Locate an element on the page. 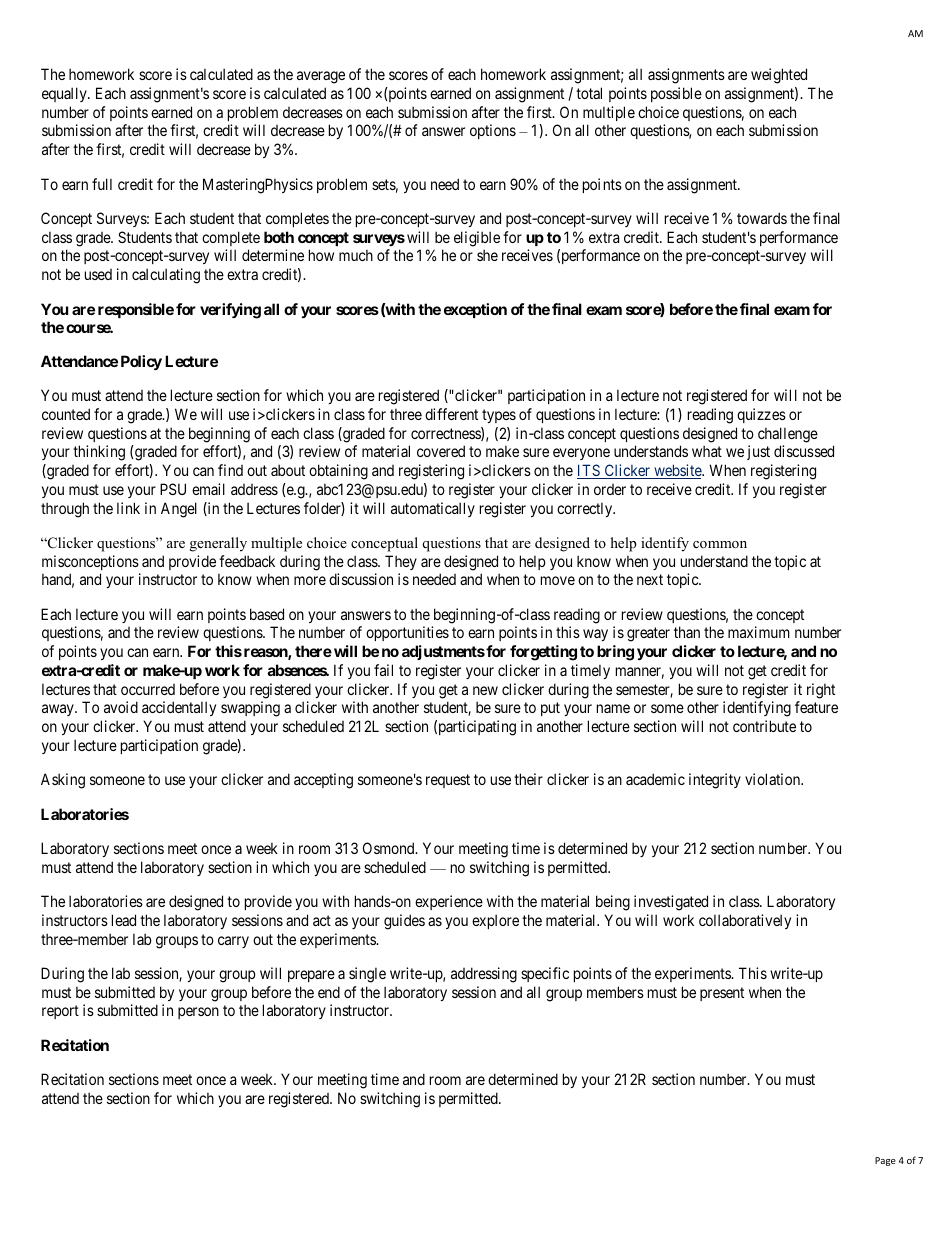 The image size is (952, 1233). based is located at coordinates (267, 614).
